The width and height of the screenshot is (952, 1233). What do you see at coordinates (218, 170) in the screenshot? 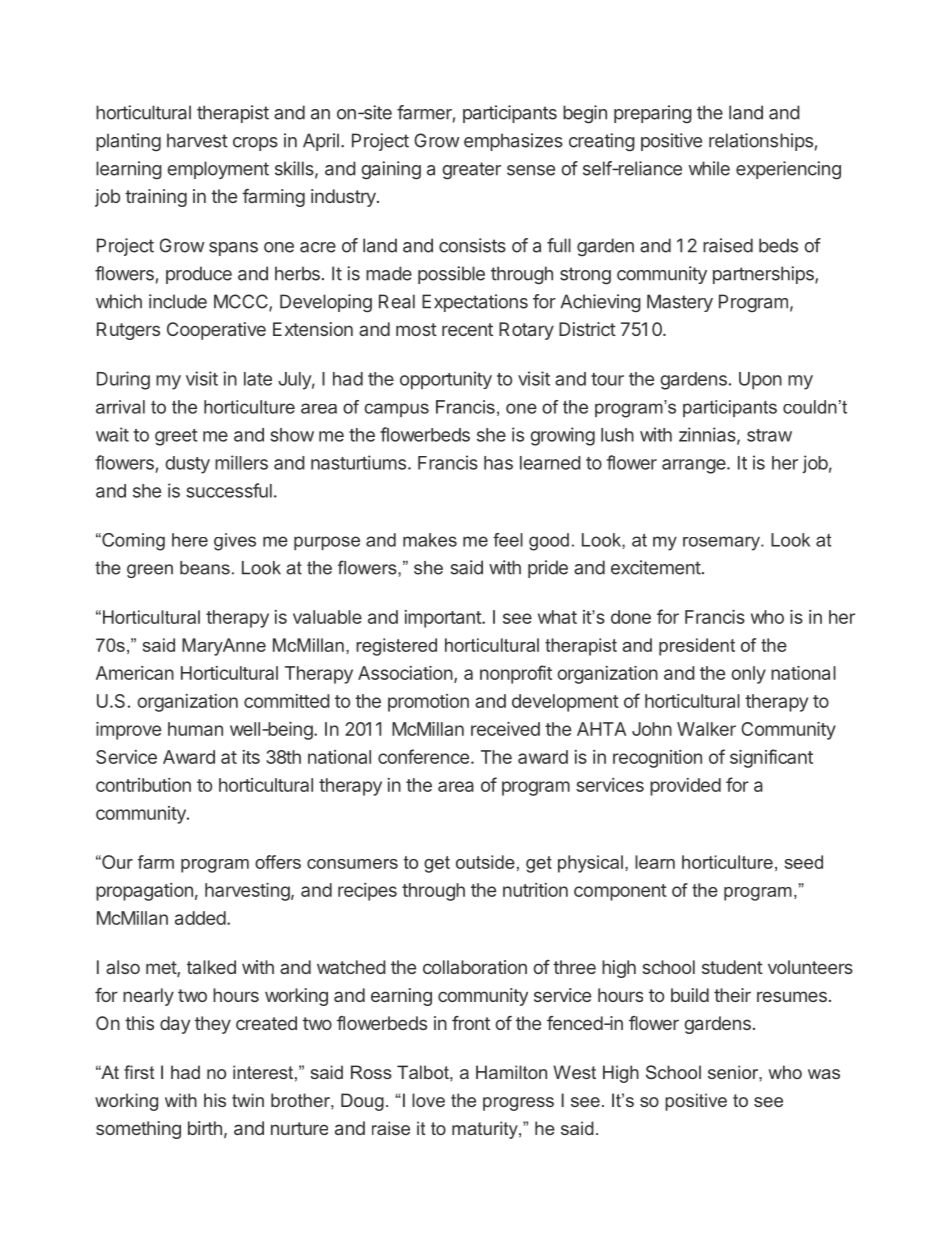
I see `employment` at bounding box center [218, 170].
